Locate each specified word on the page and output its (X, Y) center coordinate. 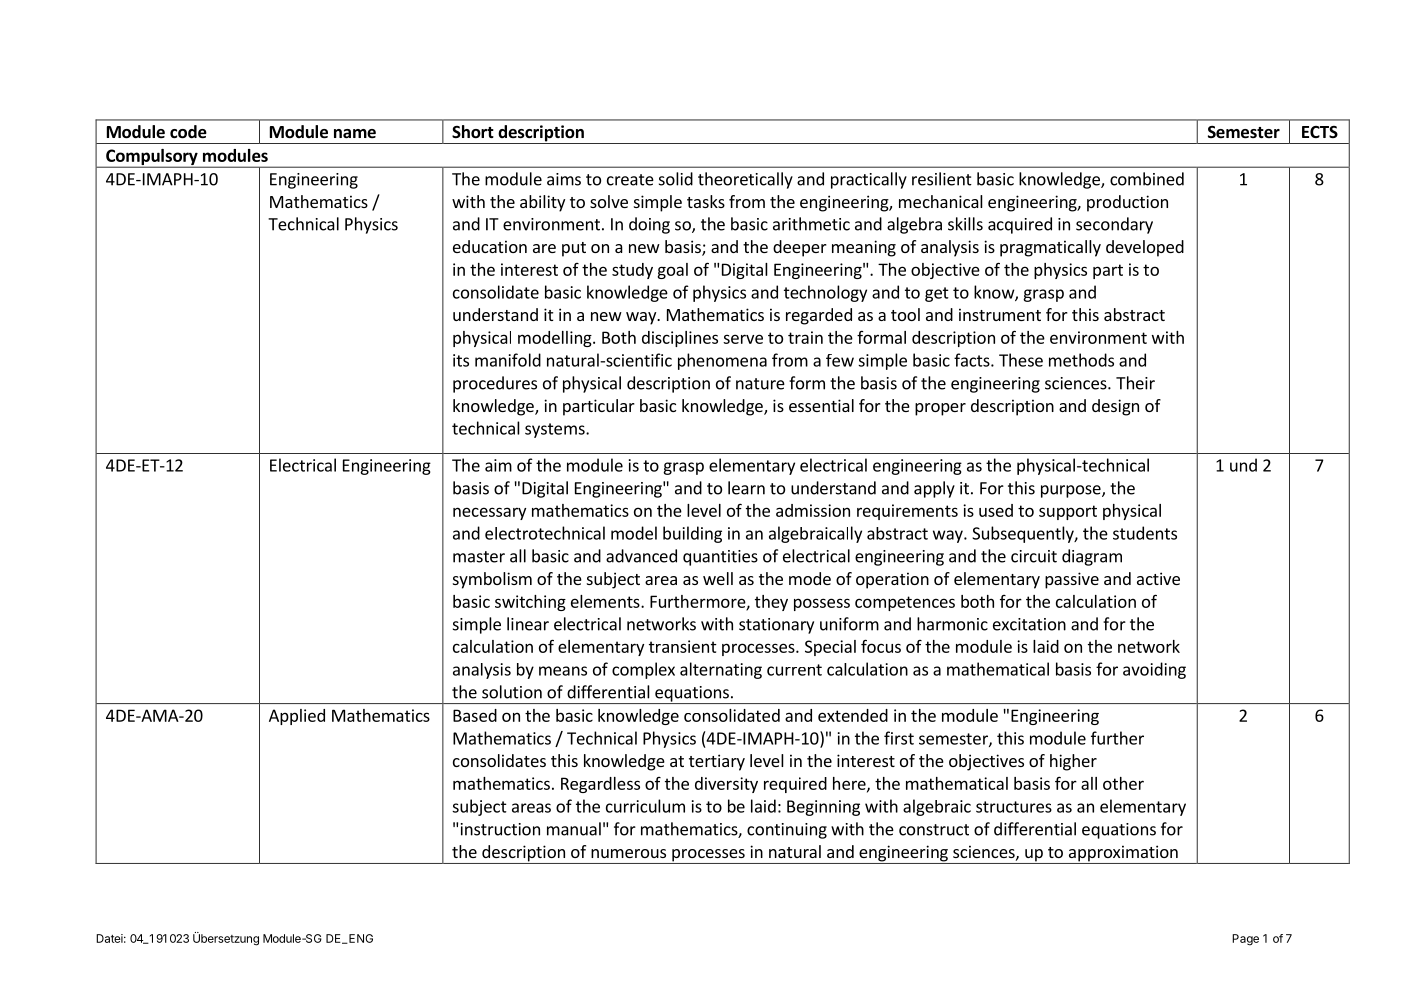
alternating (721, 670)
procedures (495, 384)
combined (1147, 179)
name (355, 134)
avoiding (1154, 670)
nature (760, 384)
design (1115, 407)
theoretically (745, 180)
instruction (500, 829)
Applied (297, 717)
